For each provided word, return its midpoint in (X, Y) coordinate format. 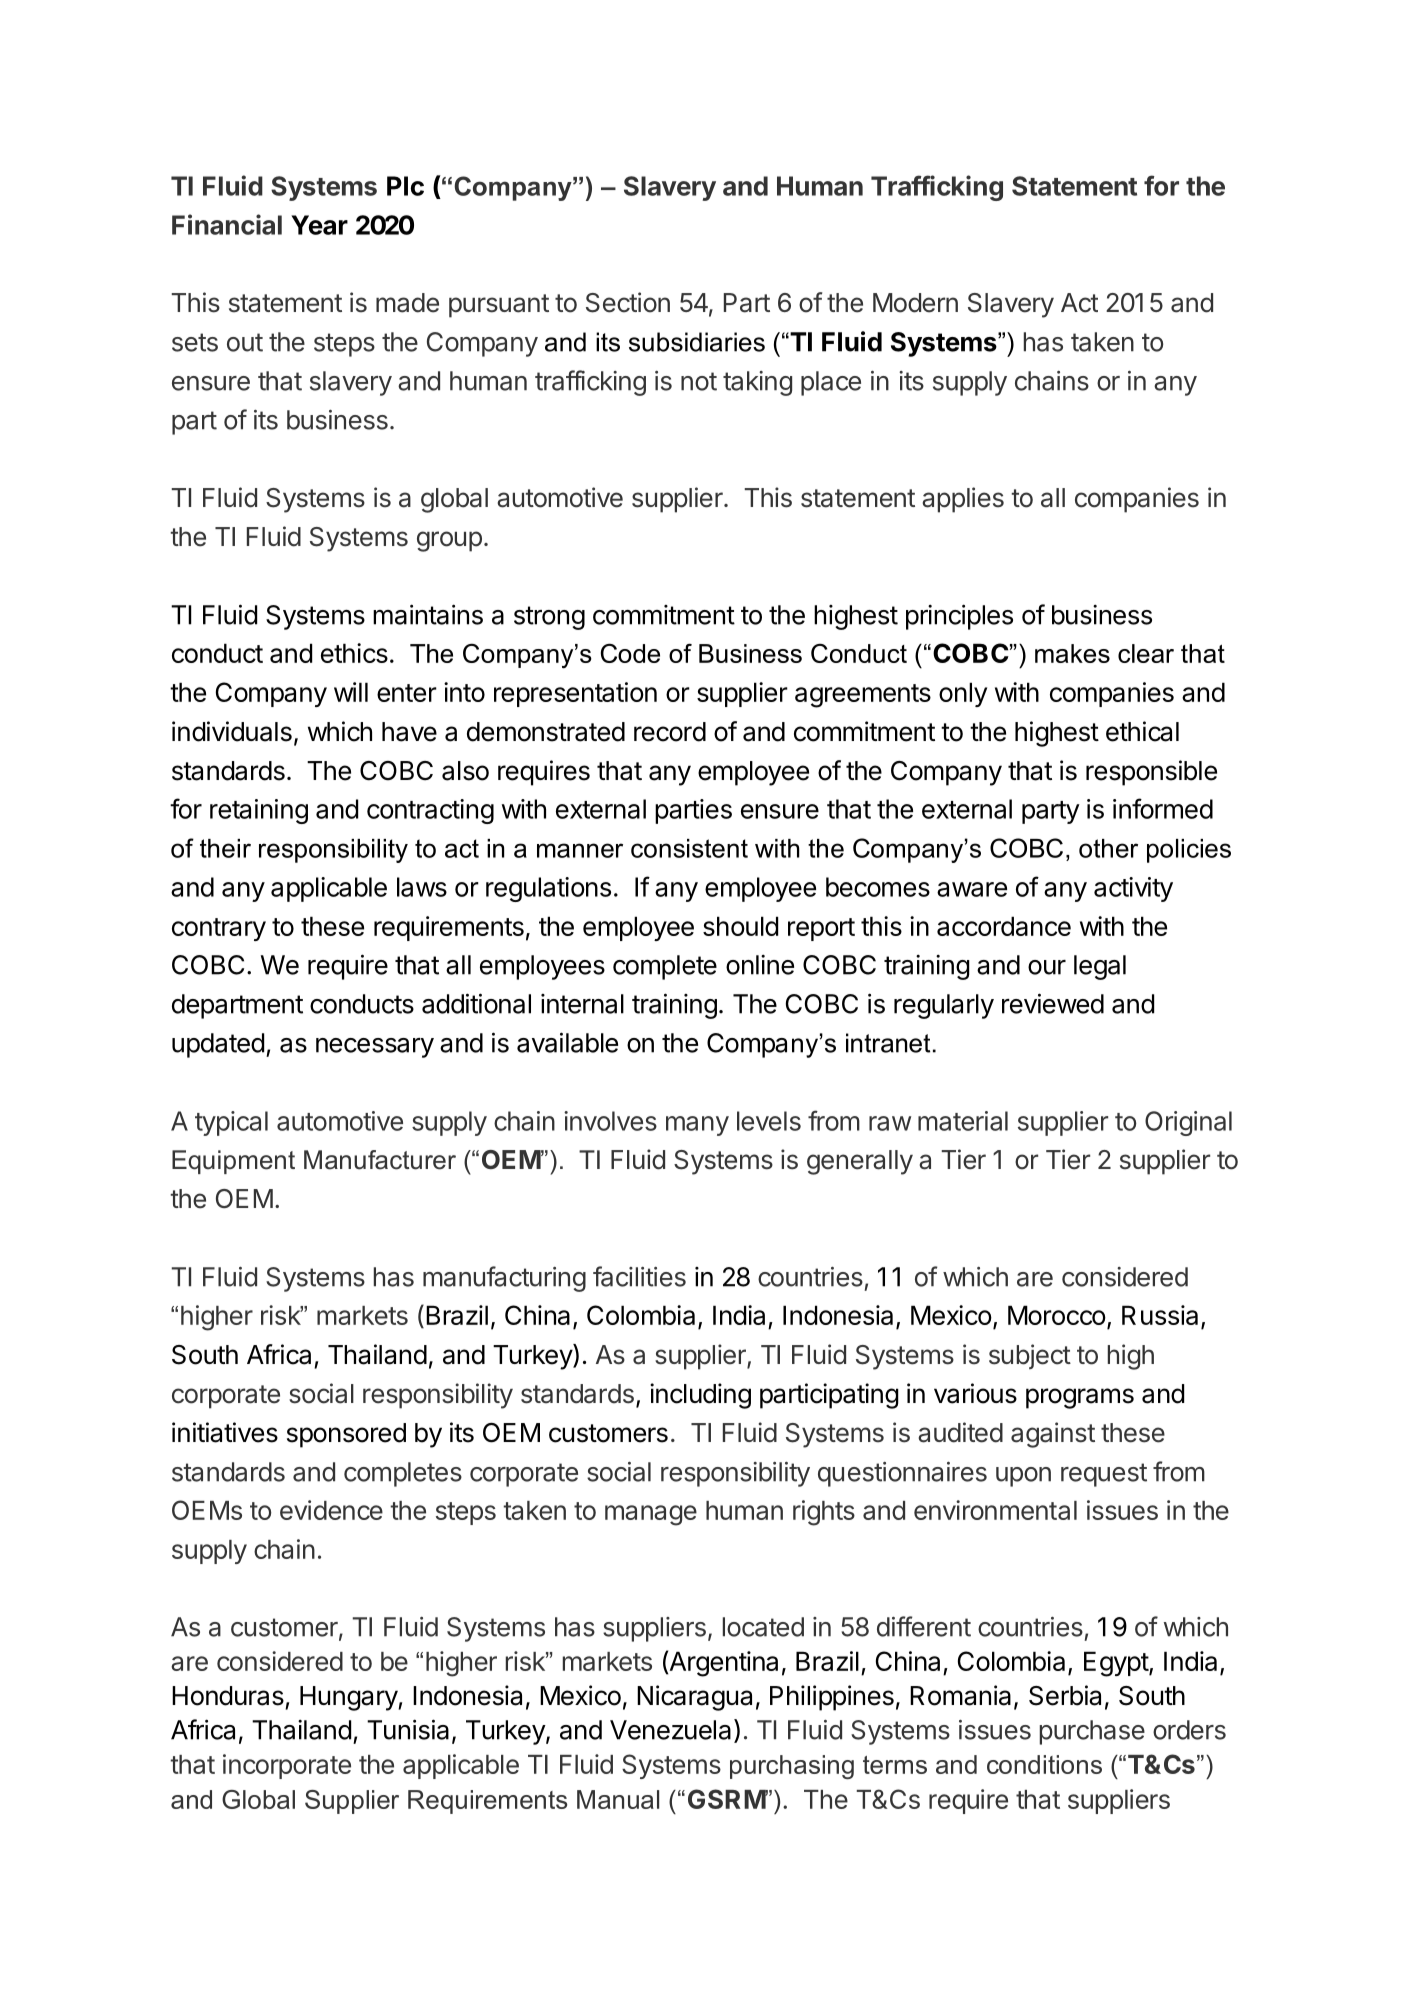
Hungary (349, 1698)
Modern (915, 303)
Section (628, 302)
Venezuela (670, 1730)
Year (319, 225)
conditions (1044, 1764)
